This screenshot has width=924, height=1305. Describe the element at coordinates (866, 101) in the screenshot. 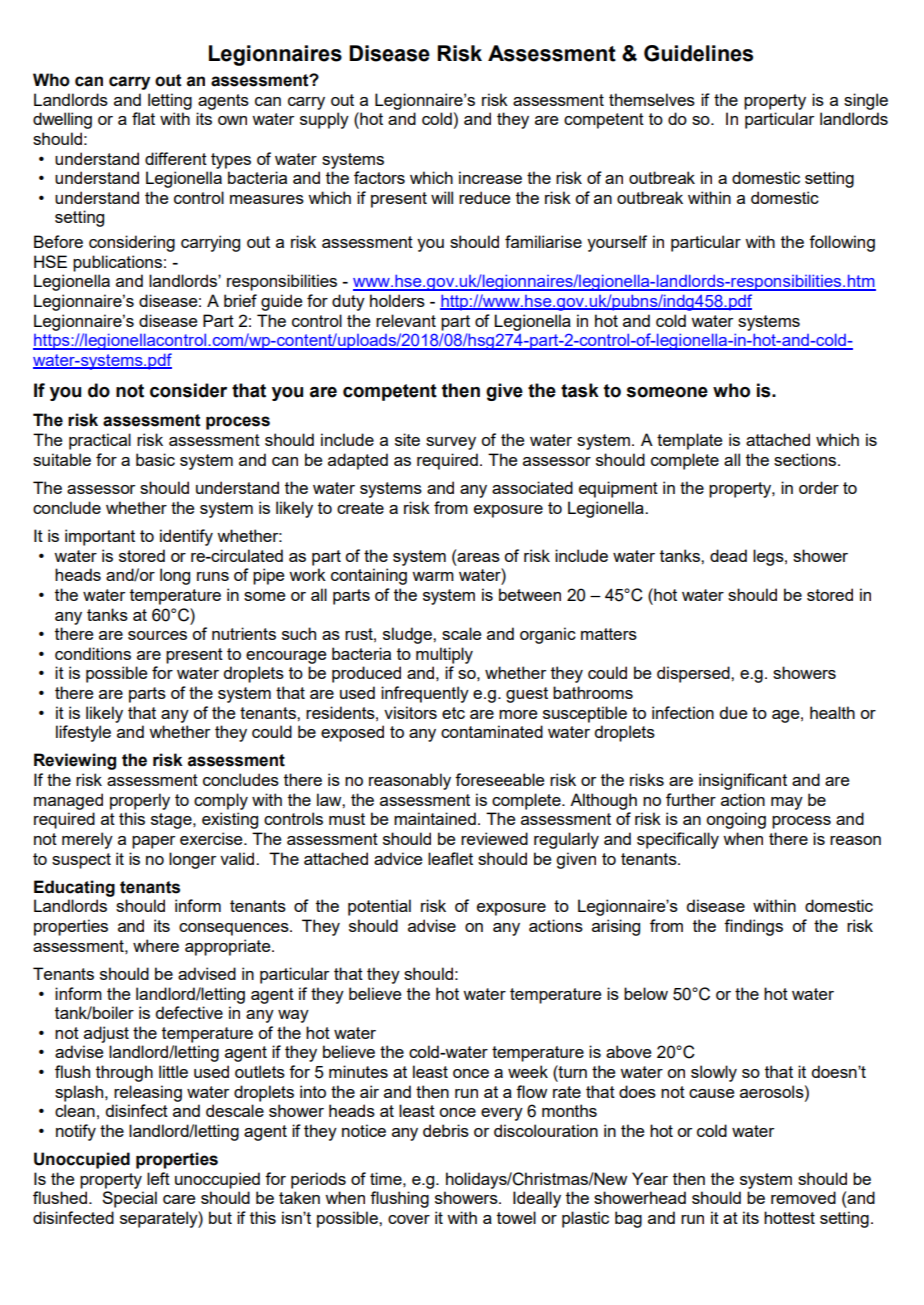

I see `single` at that location.
